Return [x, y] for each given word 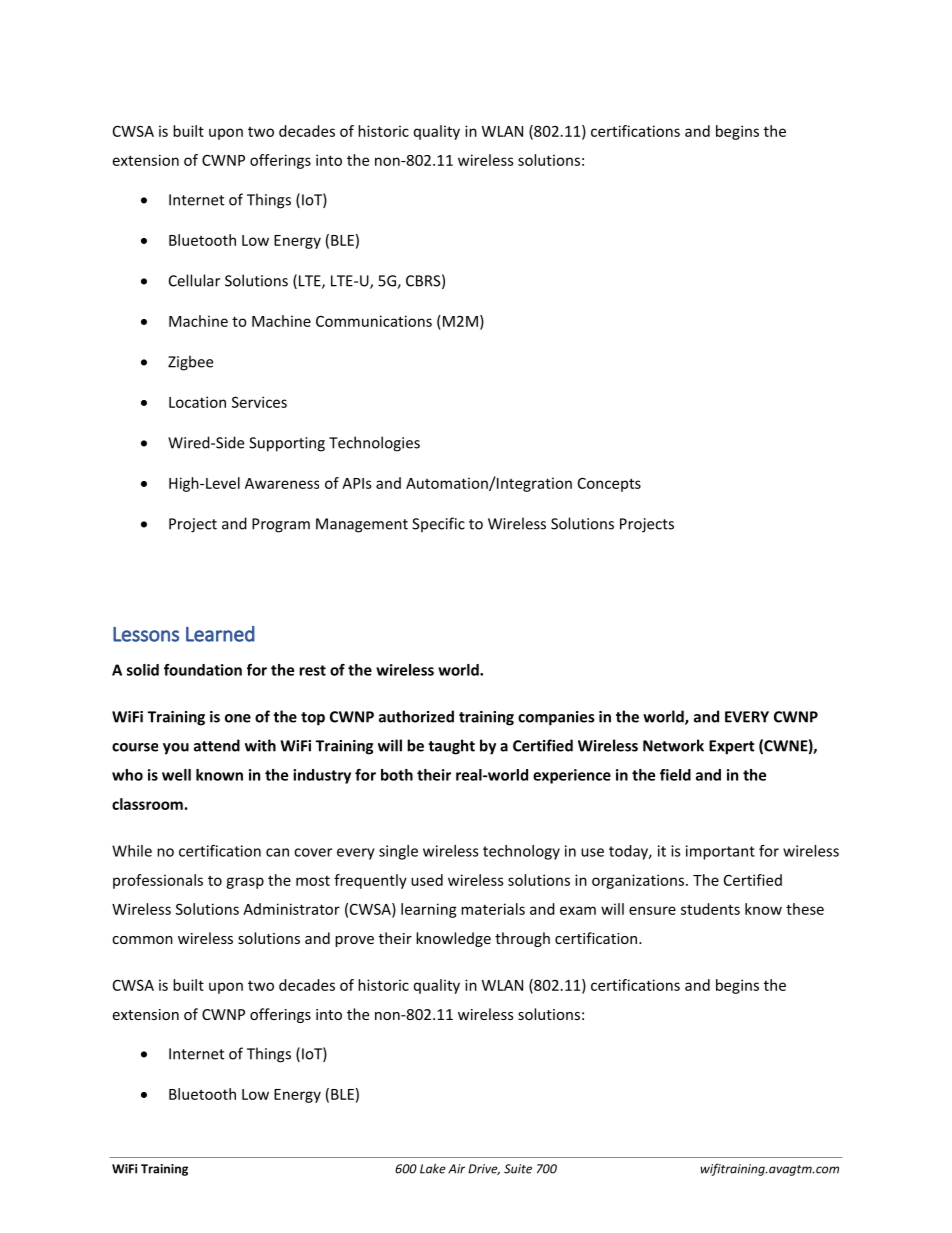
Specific [438, 524]
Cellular [194, 280]
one [238, 718]
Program [281, 525]
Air [456, 1169]
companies [556, 718]
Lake [433, 1168]
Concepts [609, 485]
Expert [731, 747]
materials [493, 909]
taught [451, 747]
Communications [374, 321]
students [710, 909]
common [142, 940]
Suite [518, 1169]
